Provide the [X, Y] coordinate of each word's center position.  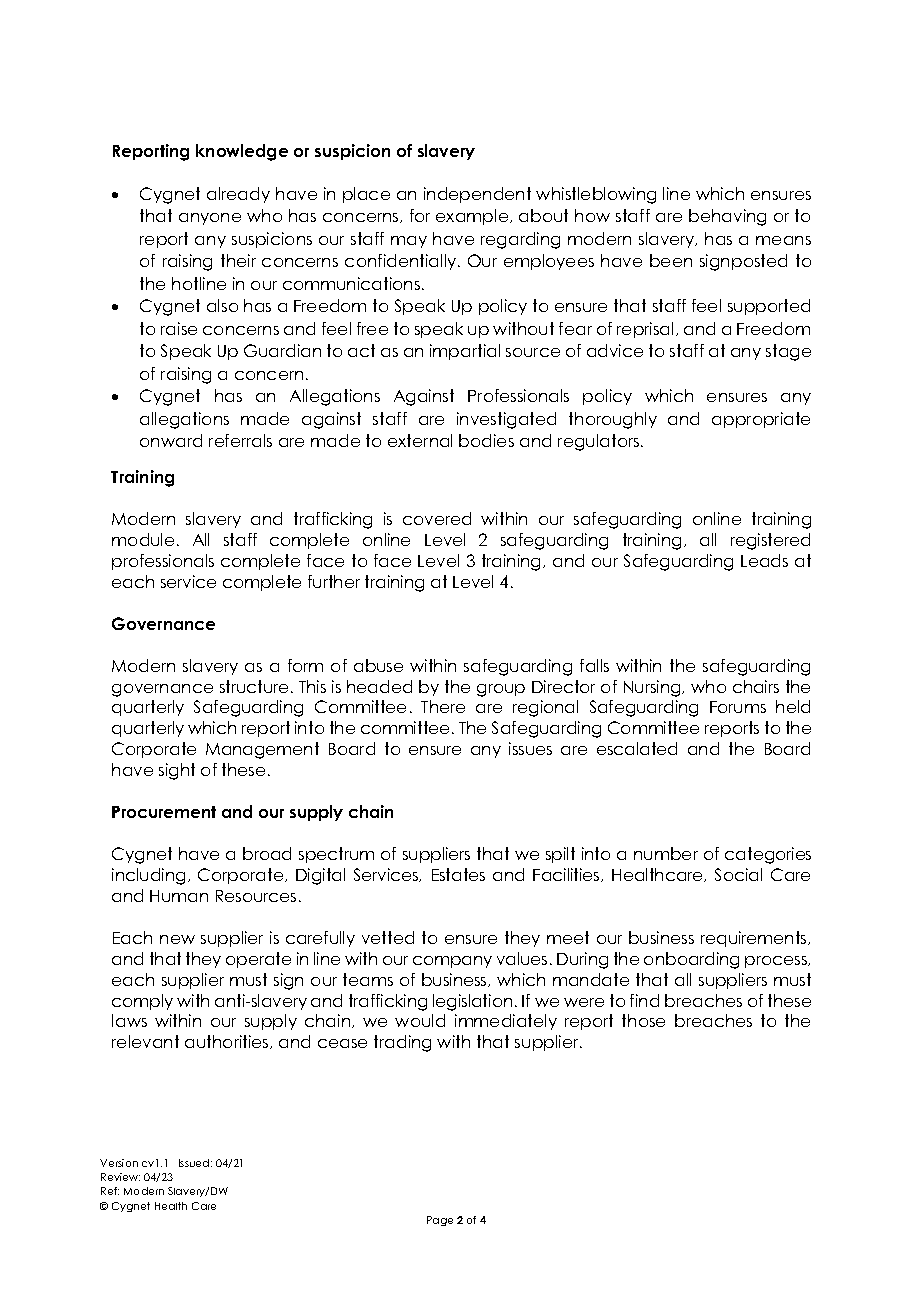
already [238, 195]
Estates [458, 874]
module [143, 539]
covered [437, 518]
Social [738, 874]
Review [120, 1177]
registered [770, 541]
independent [477, 195]
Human [179, 896]
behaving [727, 217]
